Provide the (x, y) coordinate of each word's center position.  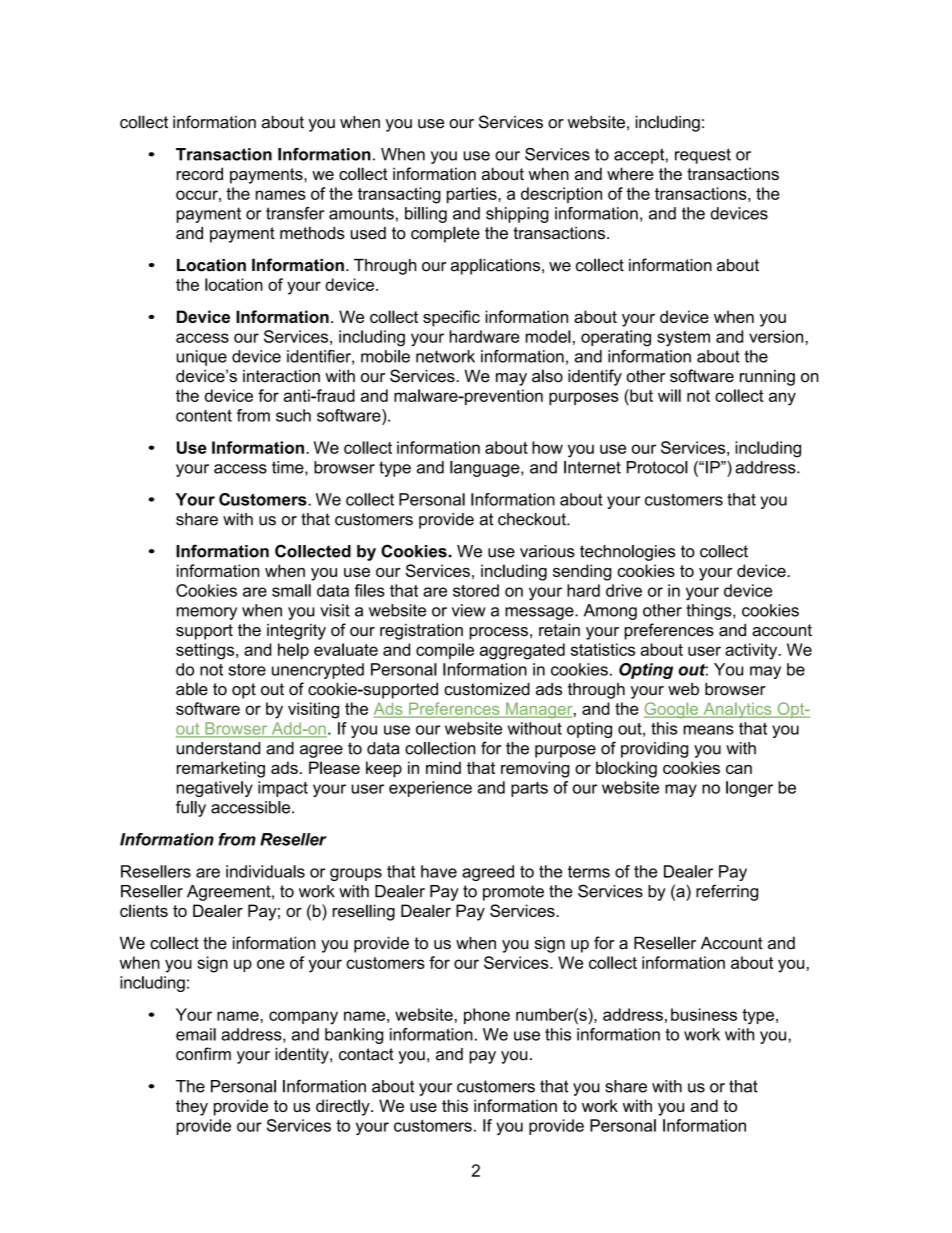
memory (207, 613)
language (486, 469)
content (204, 415)
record (200, 173)
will (669, 395)
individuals (265, 871)
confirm (203, 1054)
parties (473, 195)
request (703, 156)
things (710, 612)
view (469, 610)
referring (727, 892)
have (439, 871)
